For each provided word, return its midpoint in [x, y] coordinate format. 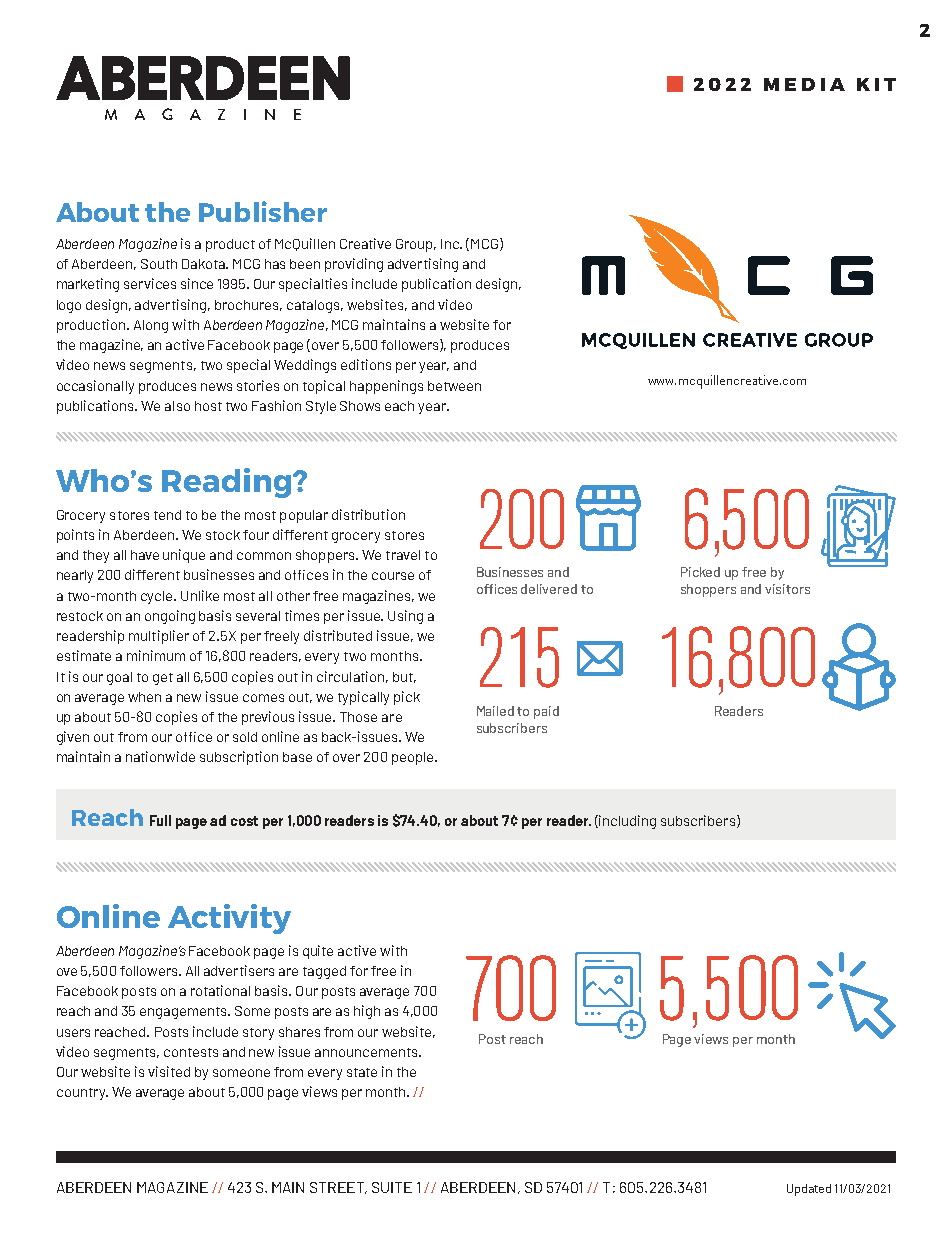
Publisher [263, 211]
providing [354, 265]
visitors [787, 589]
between [454, 386]
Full [160, 820]
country [82, 1094]
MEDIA [804, 84]
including [627, 822]
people [414, 758]
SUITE [392, 1187]
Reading [228, 483]
